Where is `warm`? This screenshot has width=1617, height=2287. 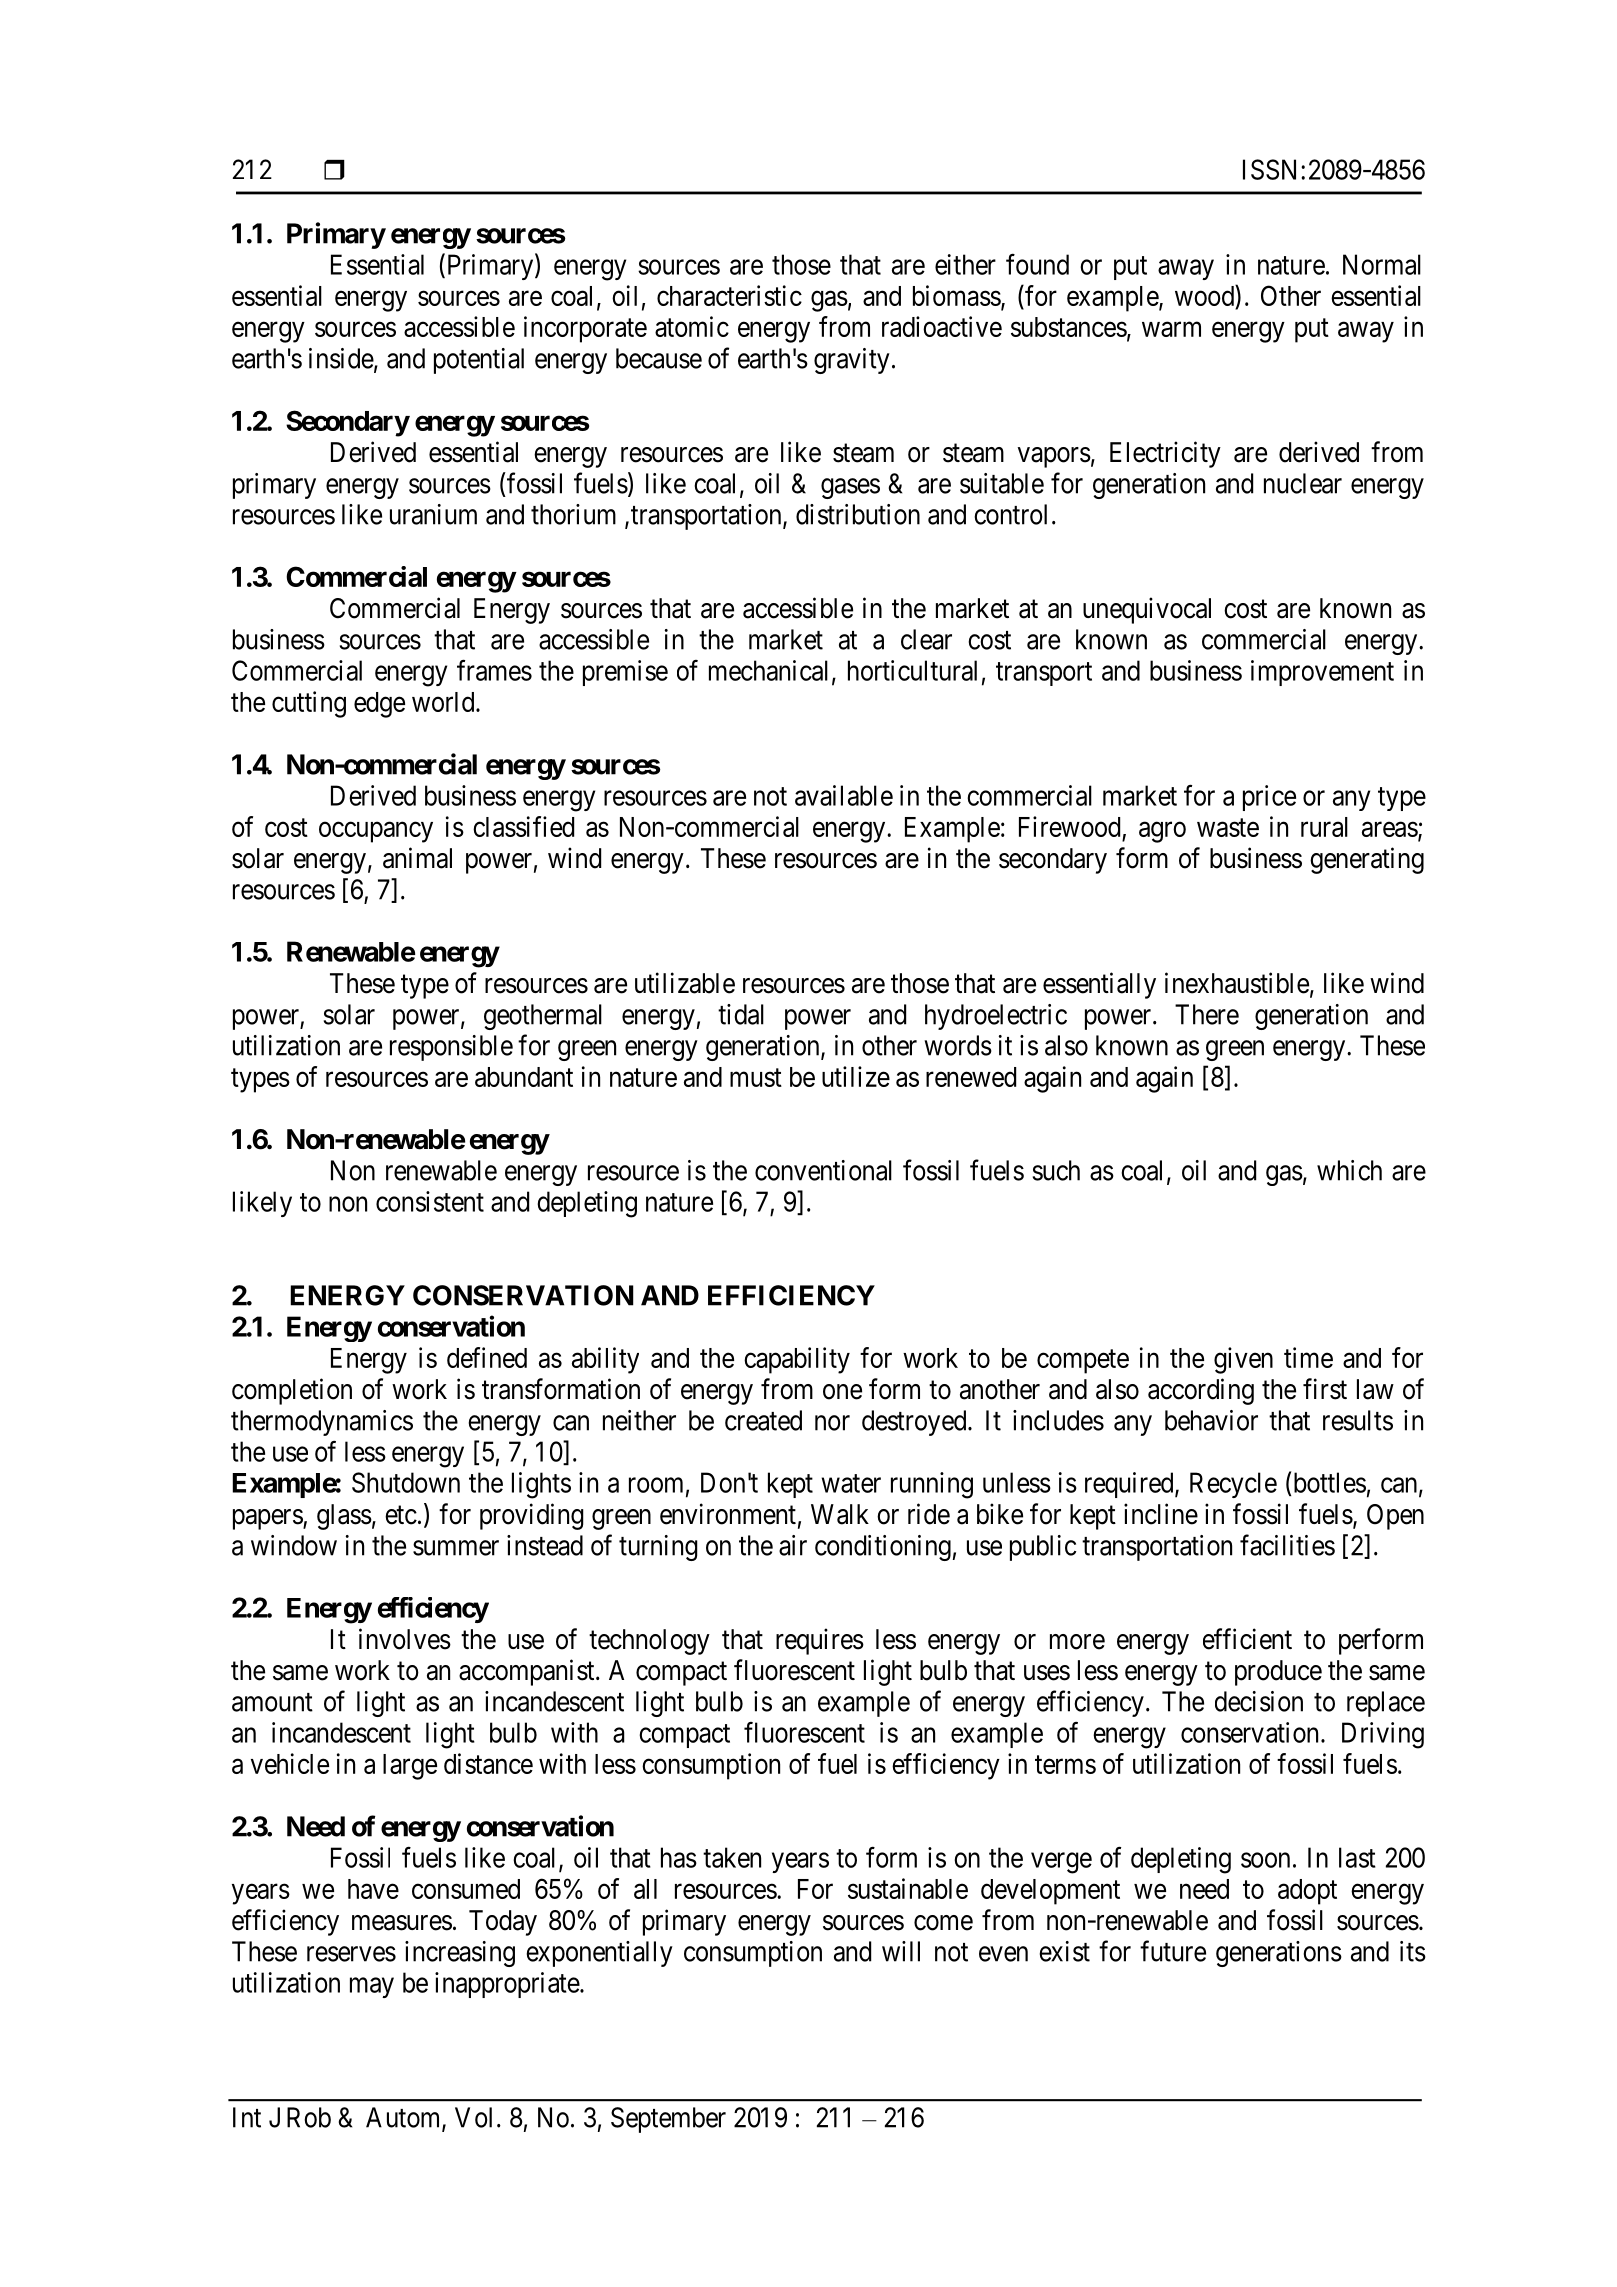 warm is located at coordinates (1171, 329).
